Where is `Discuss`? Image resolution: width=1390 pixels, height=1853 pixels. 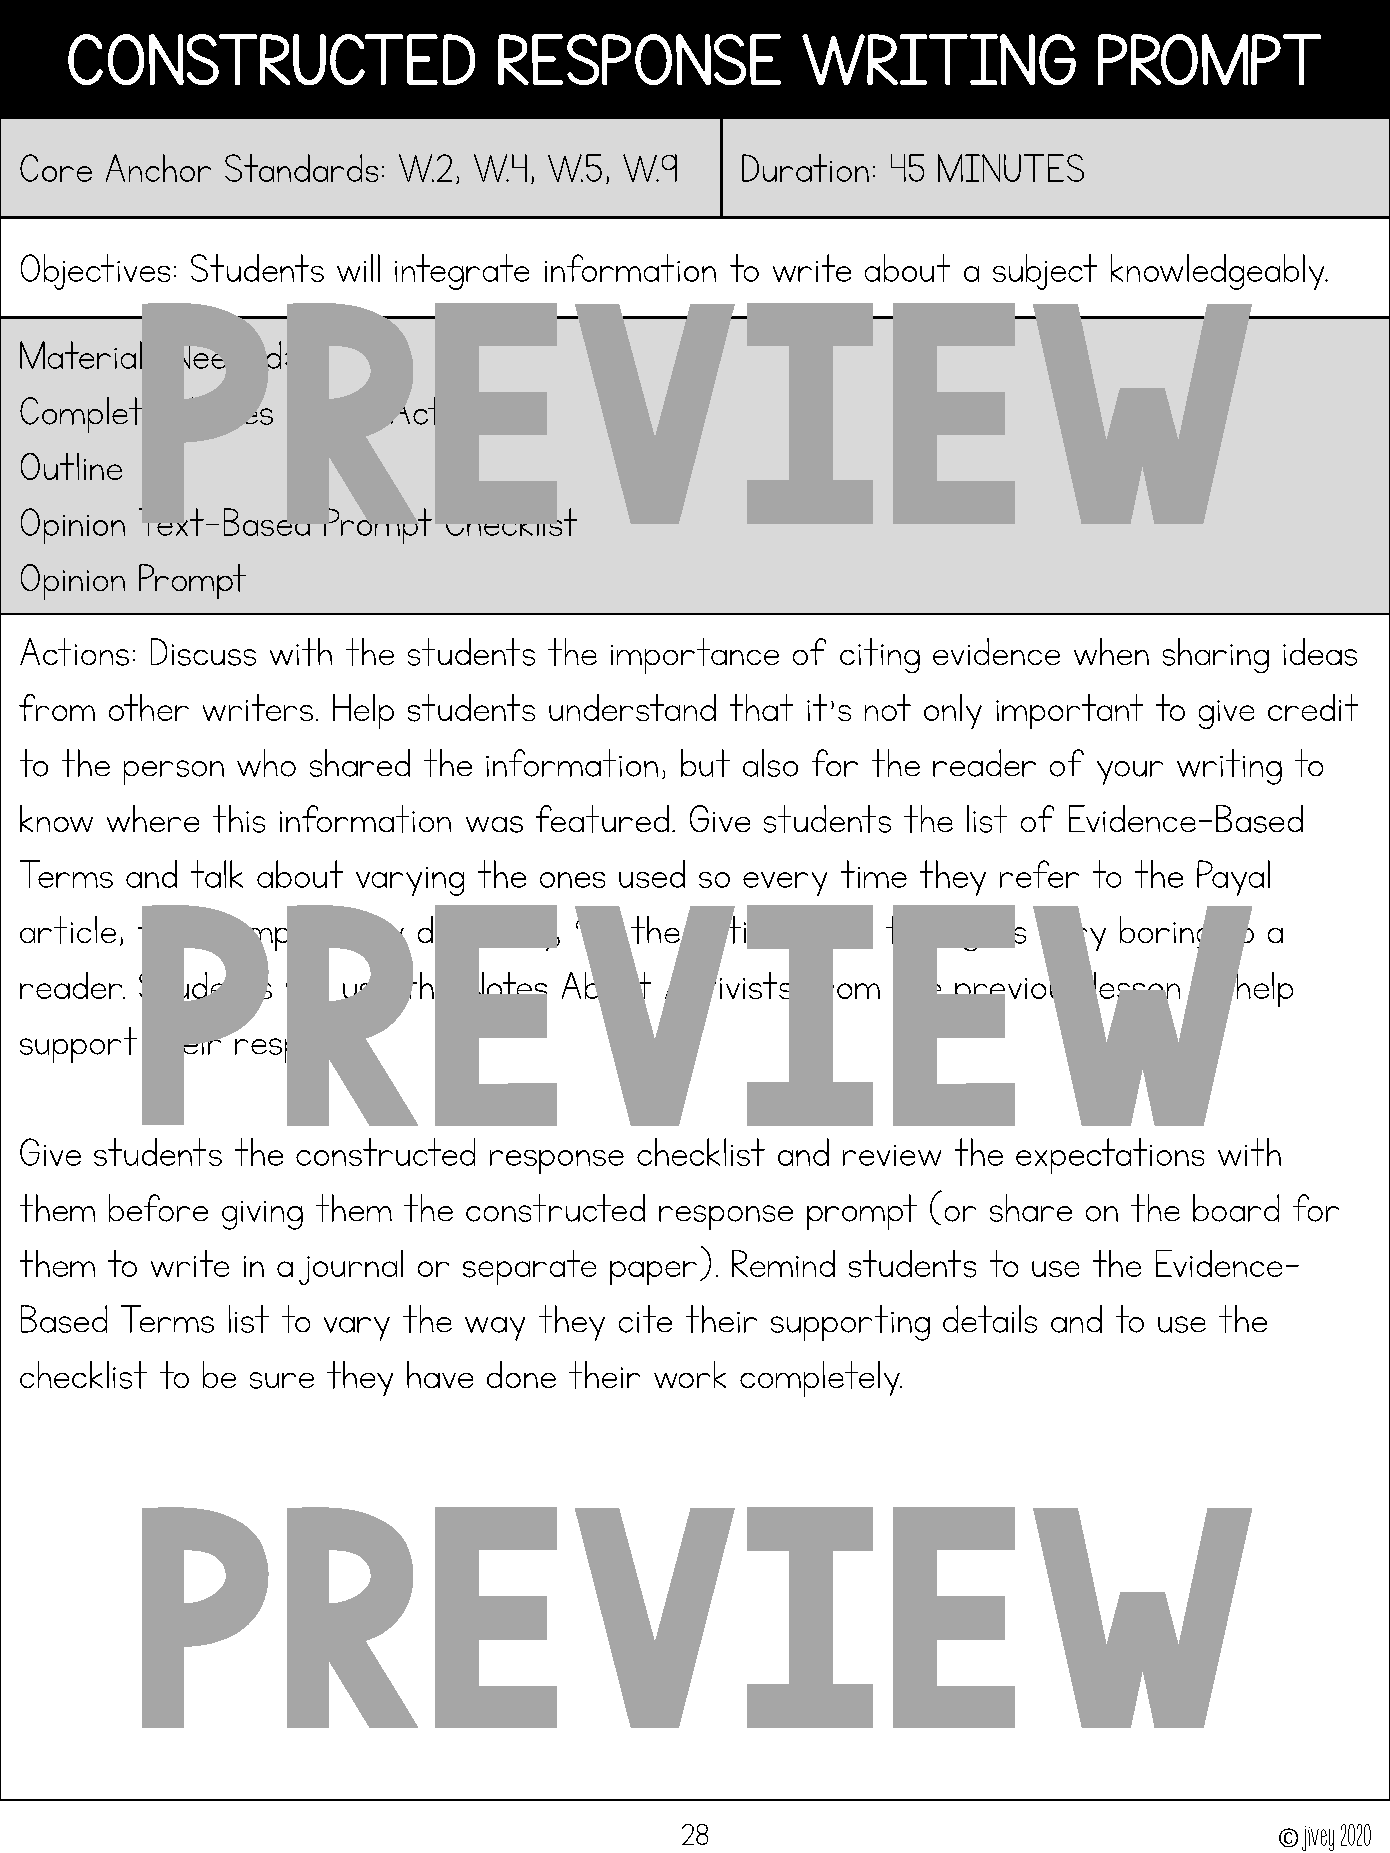 Discuss is located at coordinates (203, 652).
